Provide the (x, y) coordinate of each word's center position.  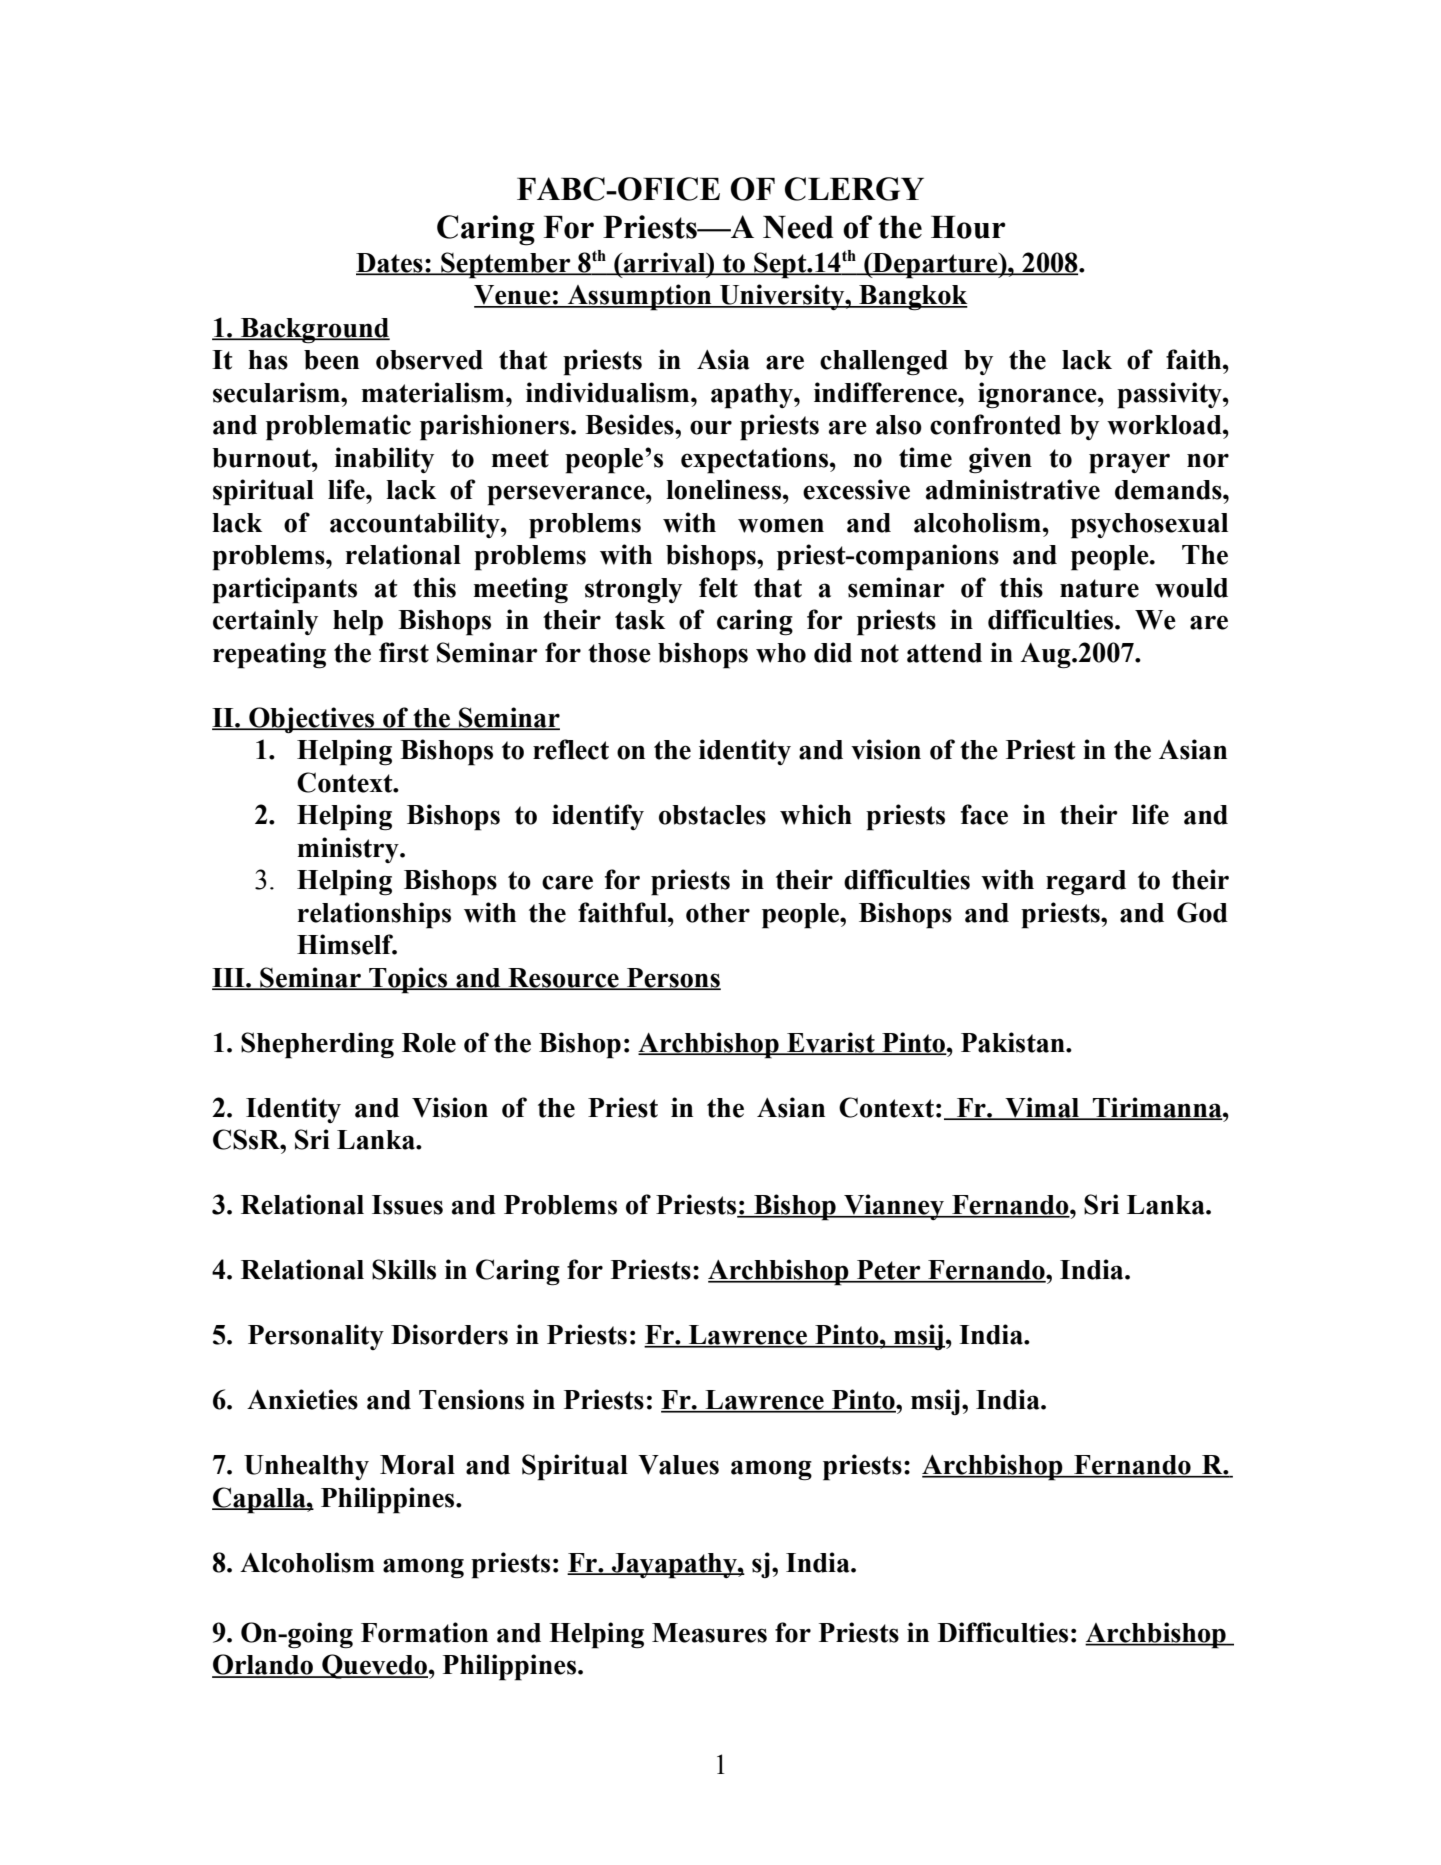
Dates (390, 264)
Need (798, 227)
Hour (968, 227)
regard (1086, 883)
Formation (424, 1632)
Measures (709, 1633)
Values (678, 1465)
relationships (374, 915)
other (718, 913)
